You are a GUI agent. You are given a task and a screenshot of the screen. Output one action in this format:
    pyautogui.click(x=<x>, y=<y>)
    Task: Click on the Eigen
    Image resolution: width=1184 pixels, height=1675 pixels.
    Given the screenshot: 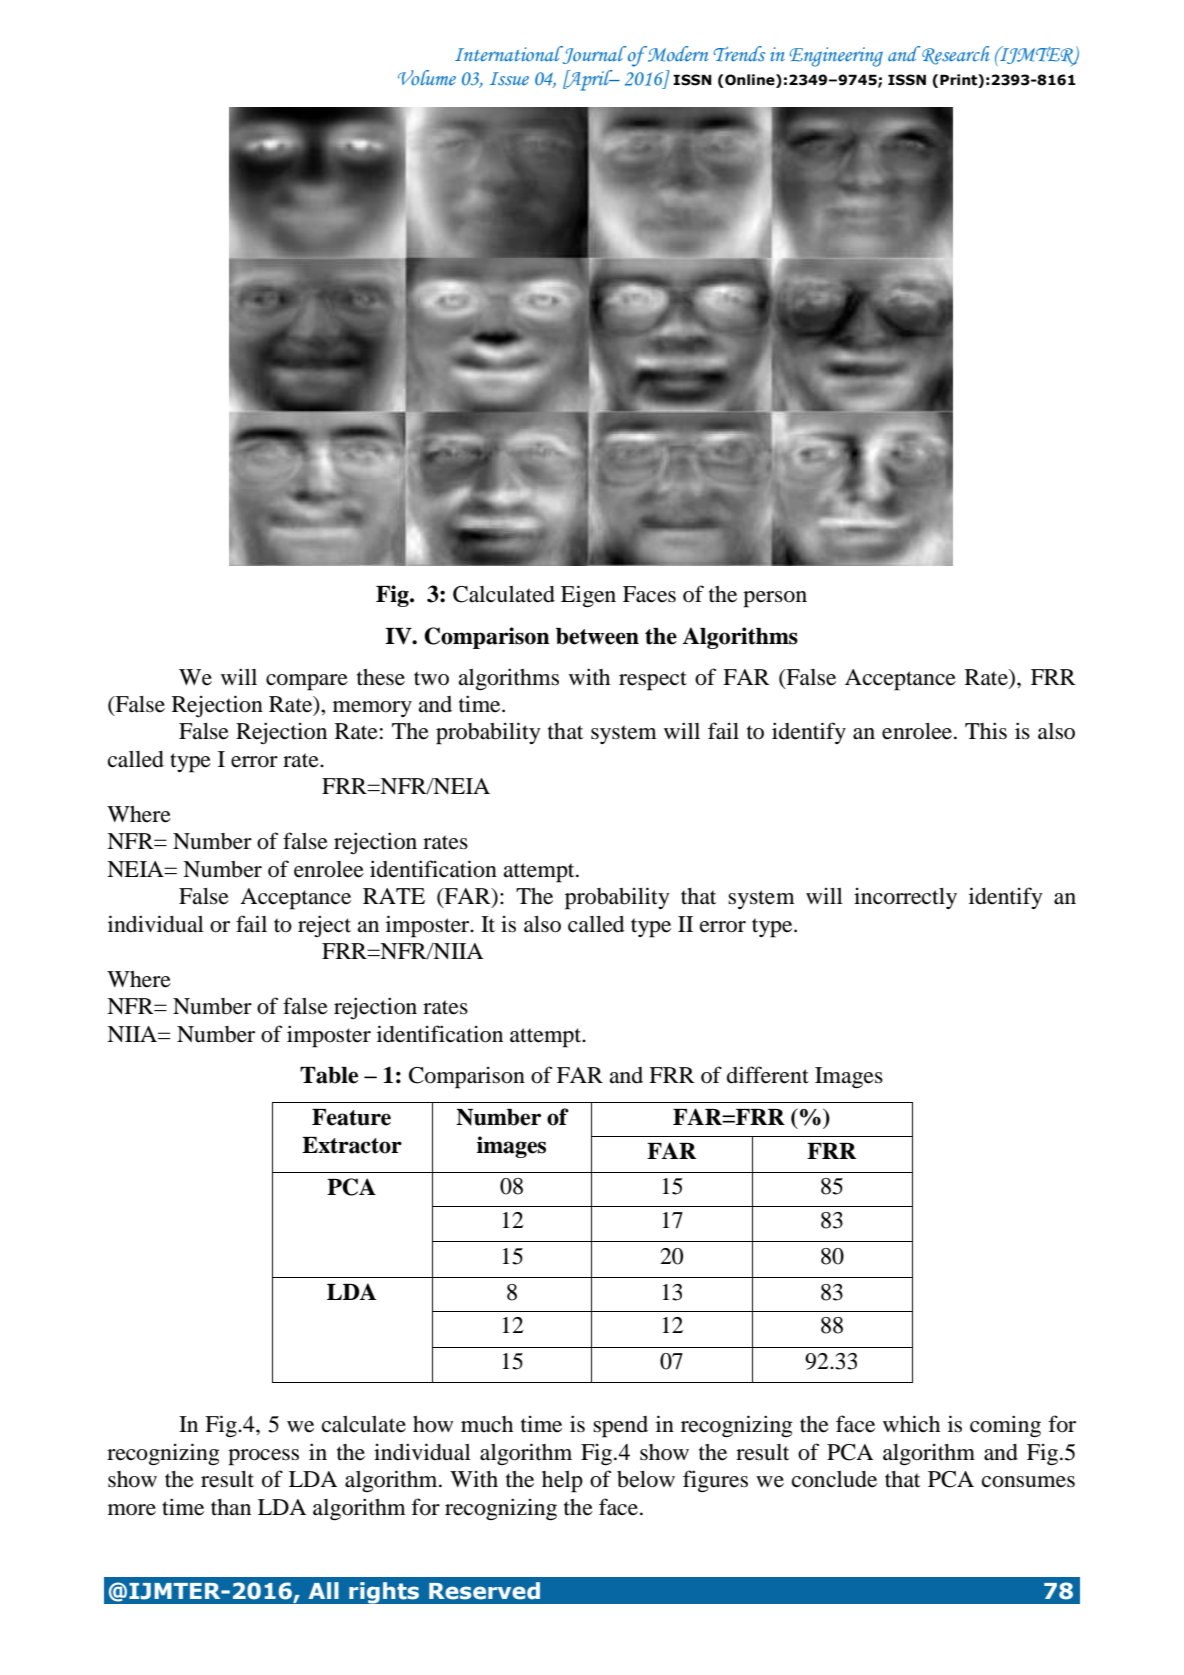 What is the action you would take?
    pyautogui.click(x=588, y=596)
